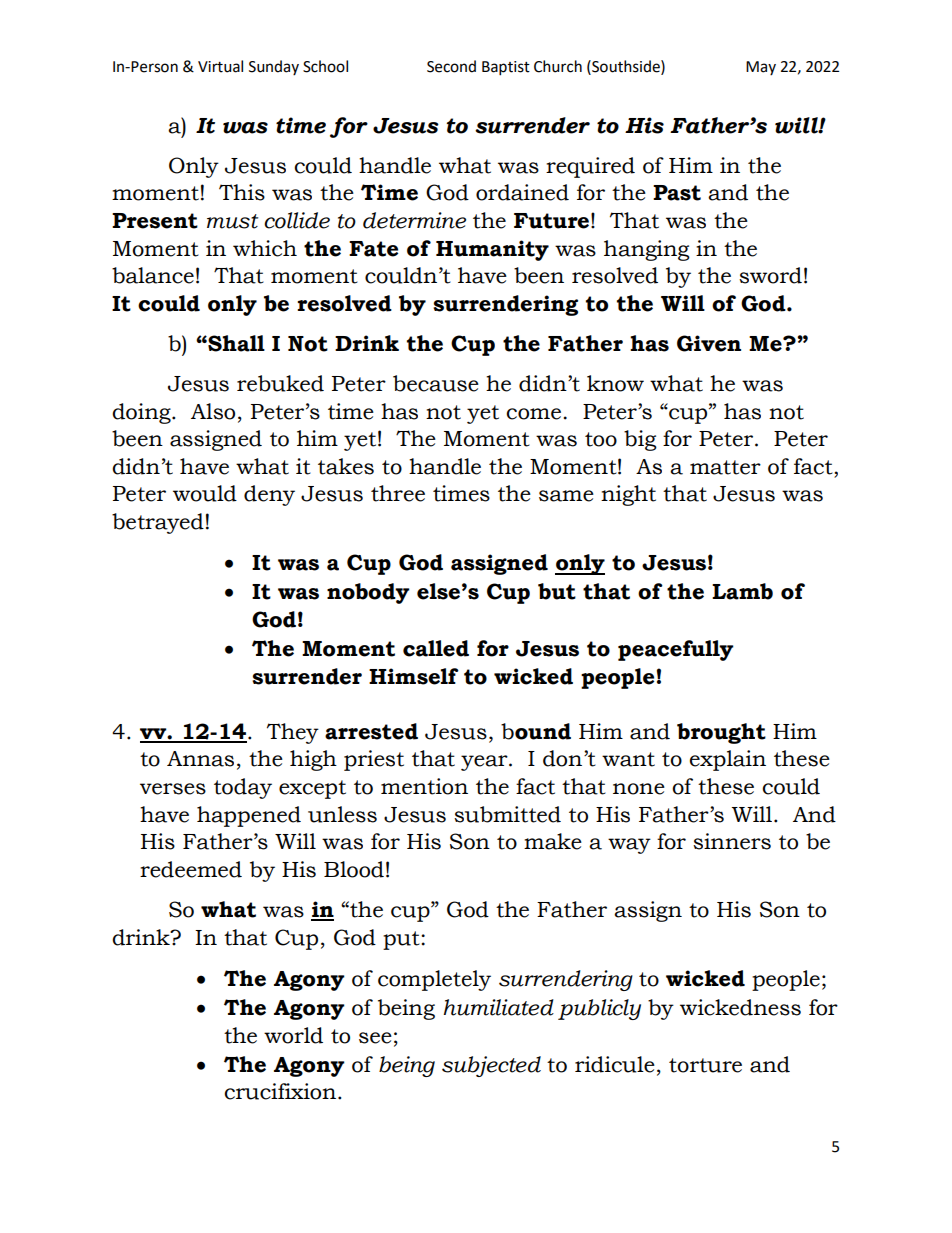 This image has height=1233, width=952. What do you see at coordinates (436, 648) in the image?
I see `called` at bounding box center [436, 648].
